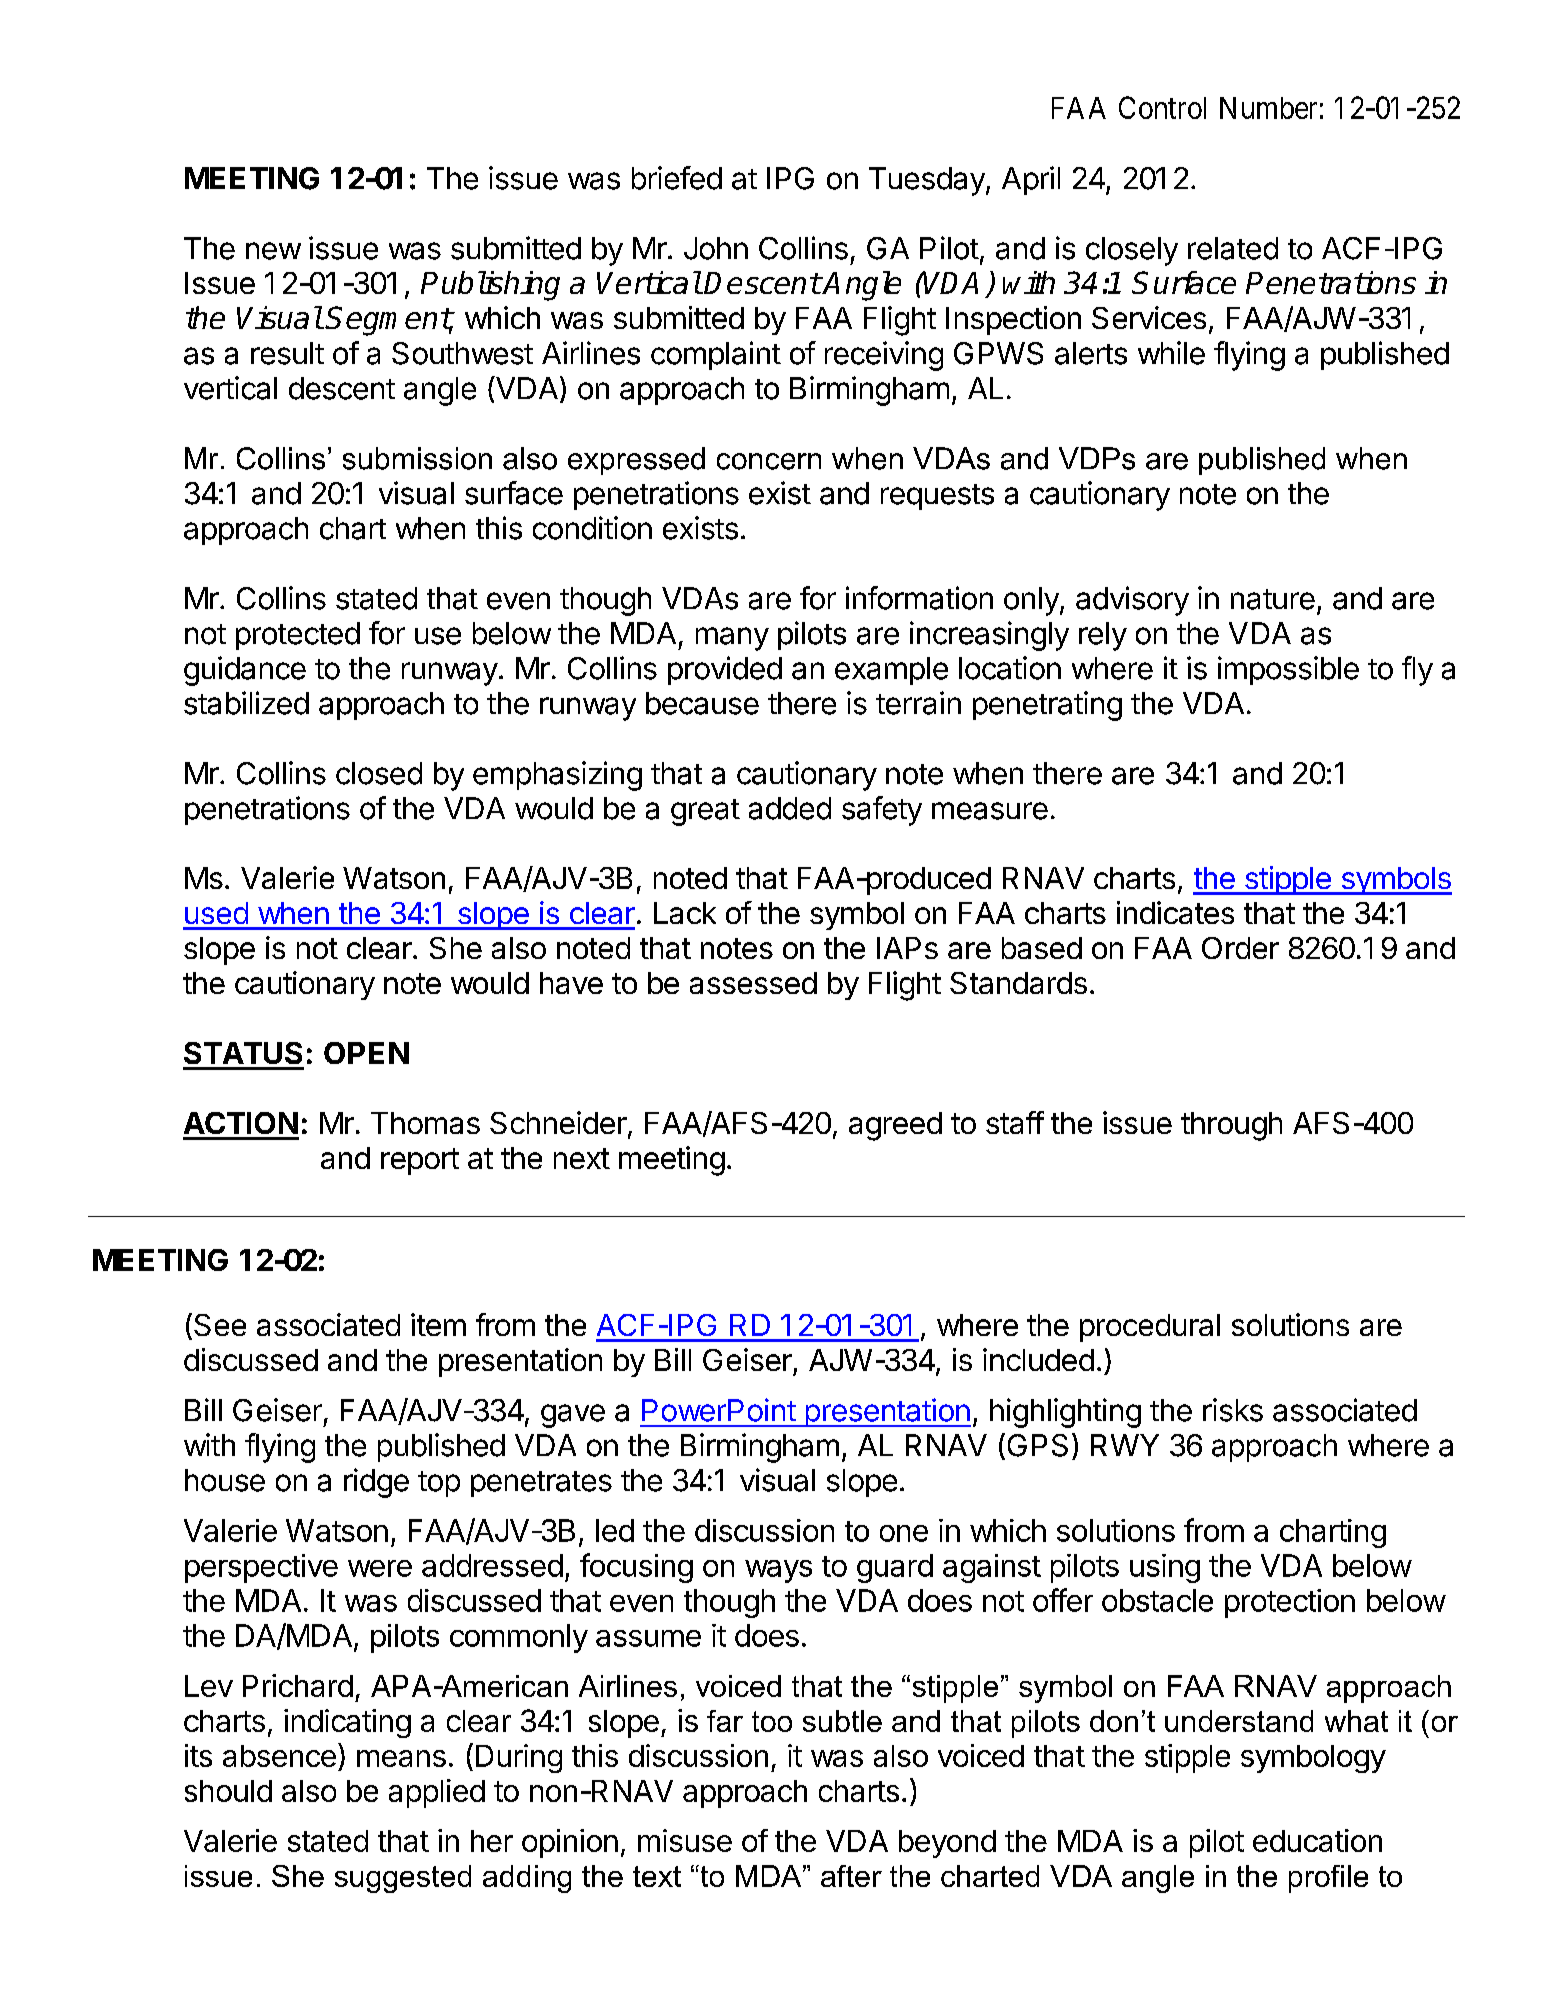  What do you see at coordinates (273, 251) in the document?
I see `new` at bounding box center [273, 251].
